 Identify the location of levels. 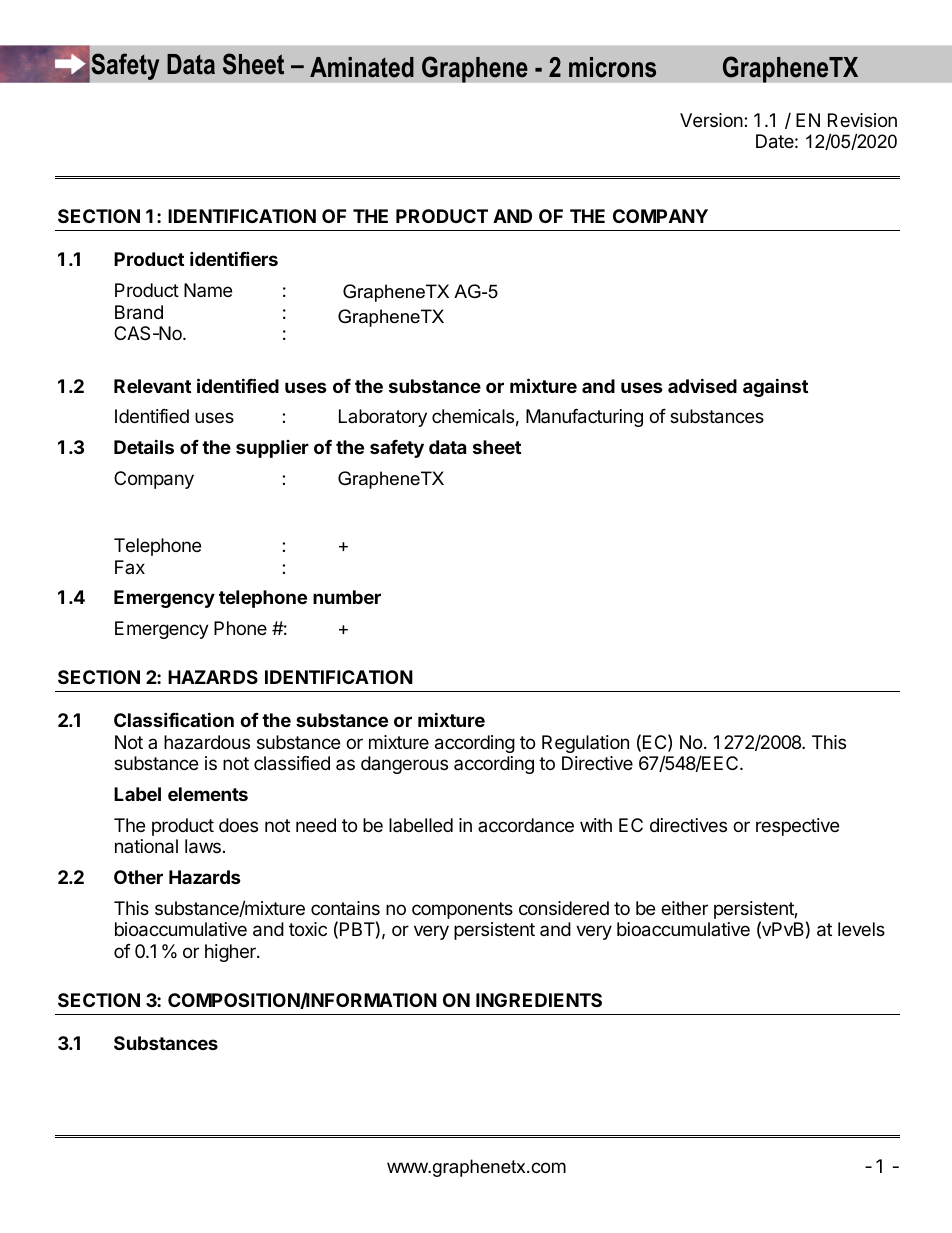
(861, 929).
